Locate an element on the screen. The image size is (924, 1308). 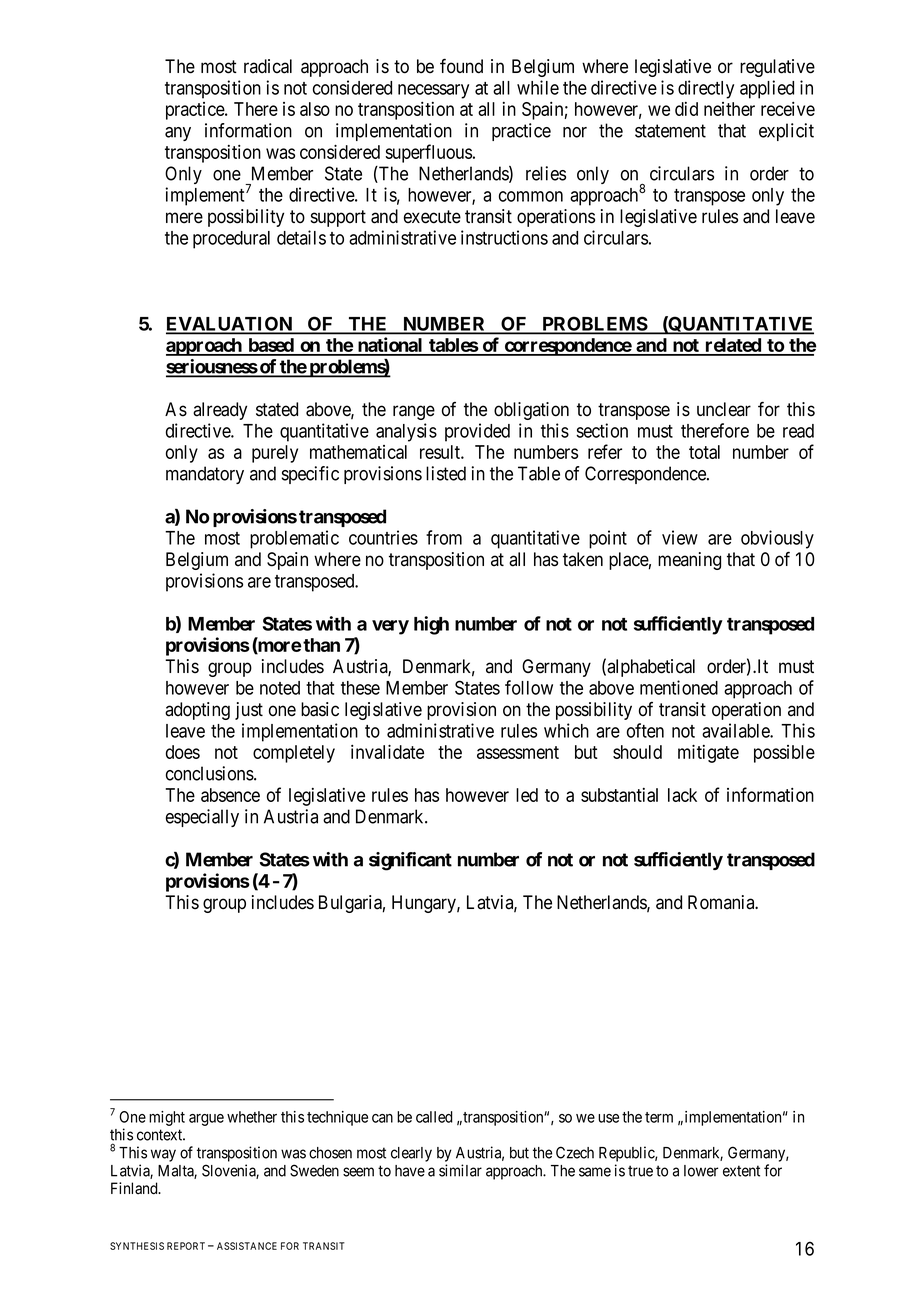
necessary is located at coordinates (433, 91).
